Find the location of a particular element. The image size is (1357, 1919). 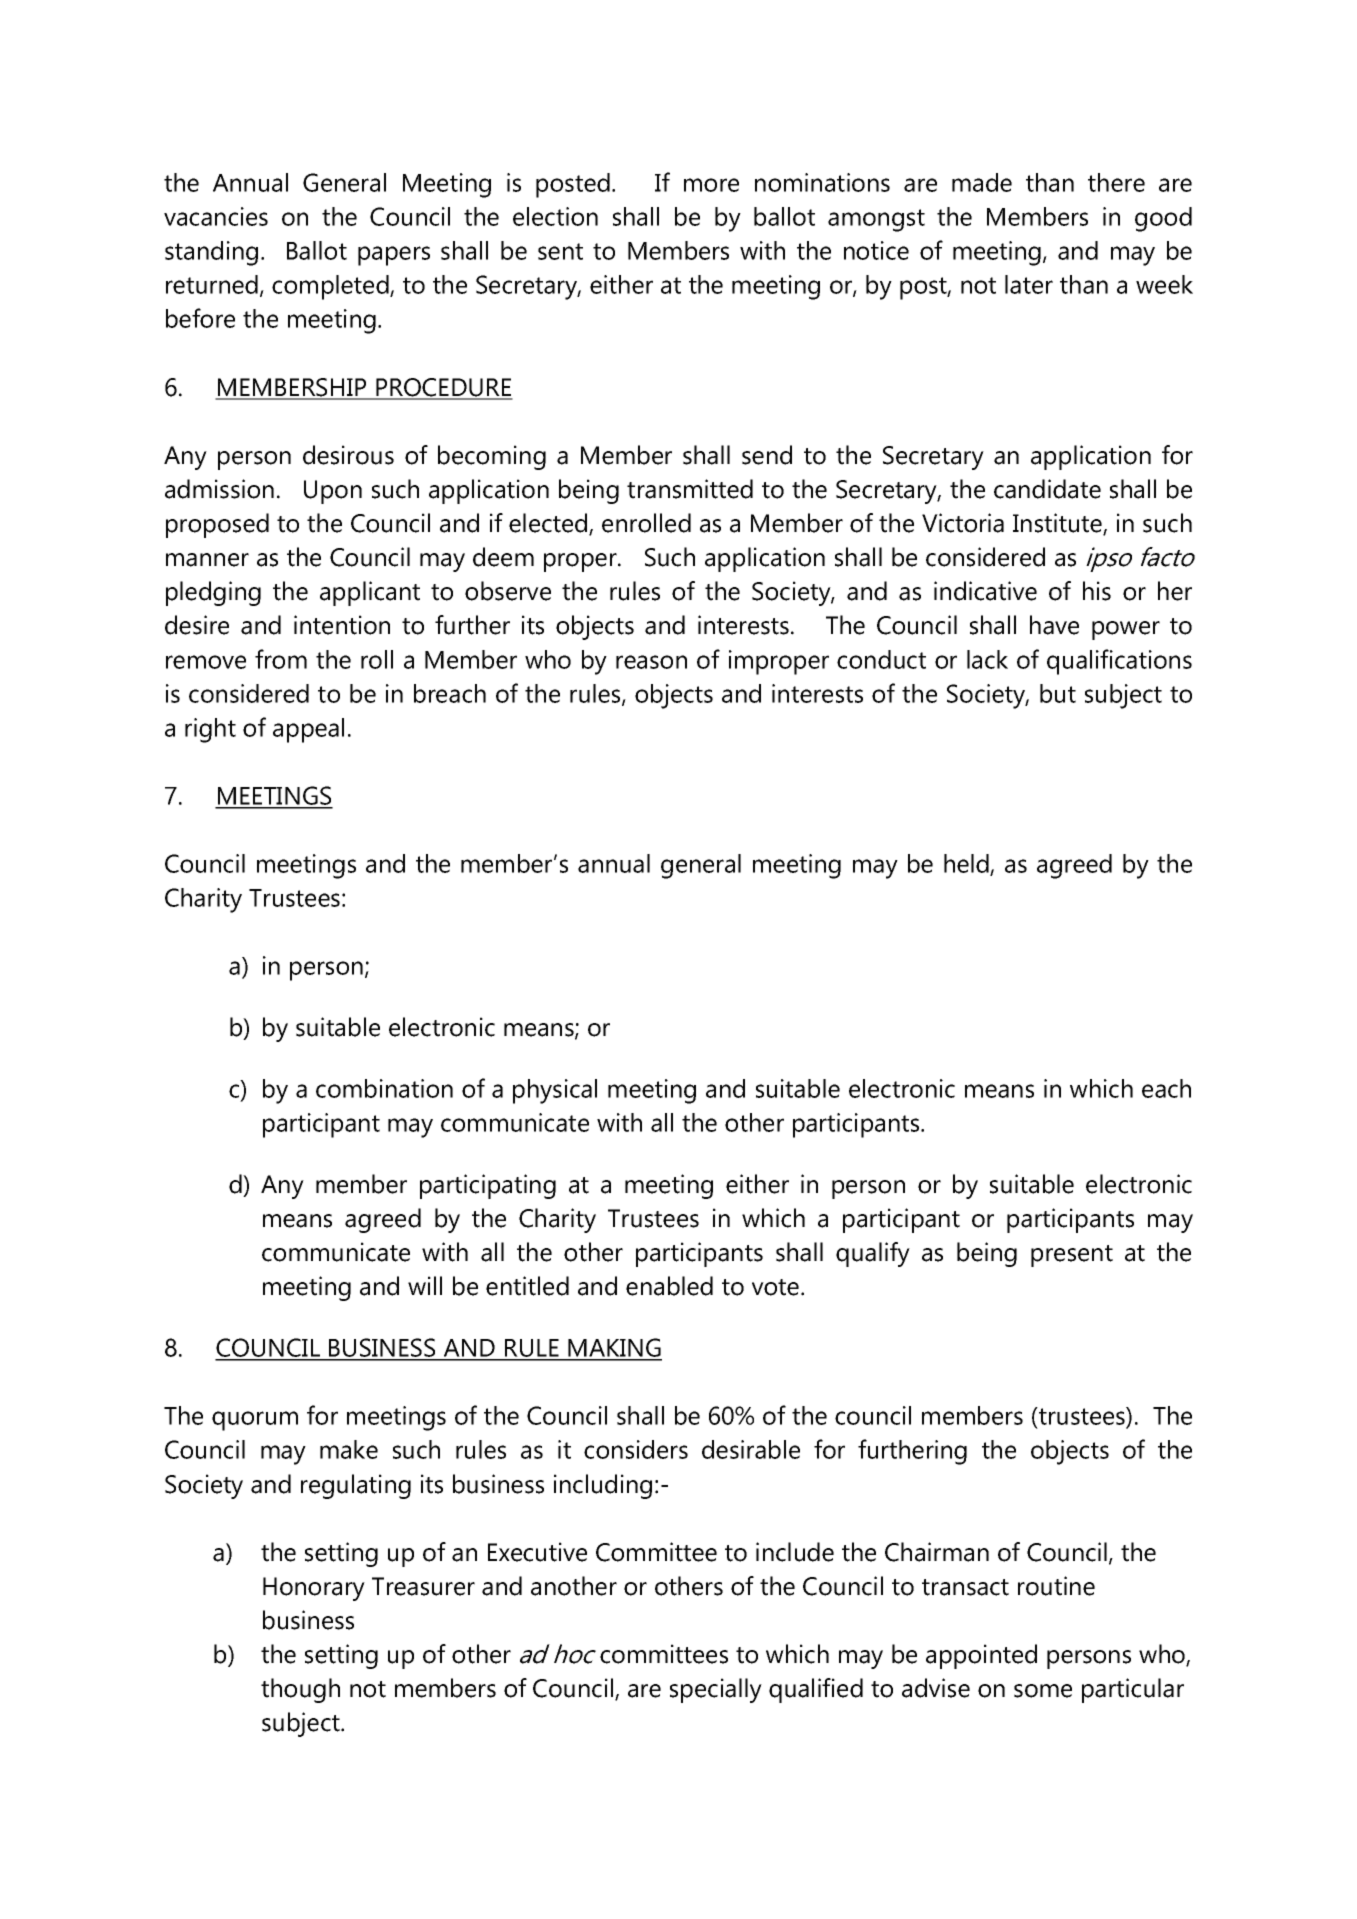

specially is located at coordinates (716, 1690).
